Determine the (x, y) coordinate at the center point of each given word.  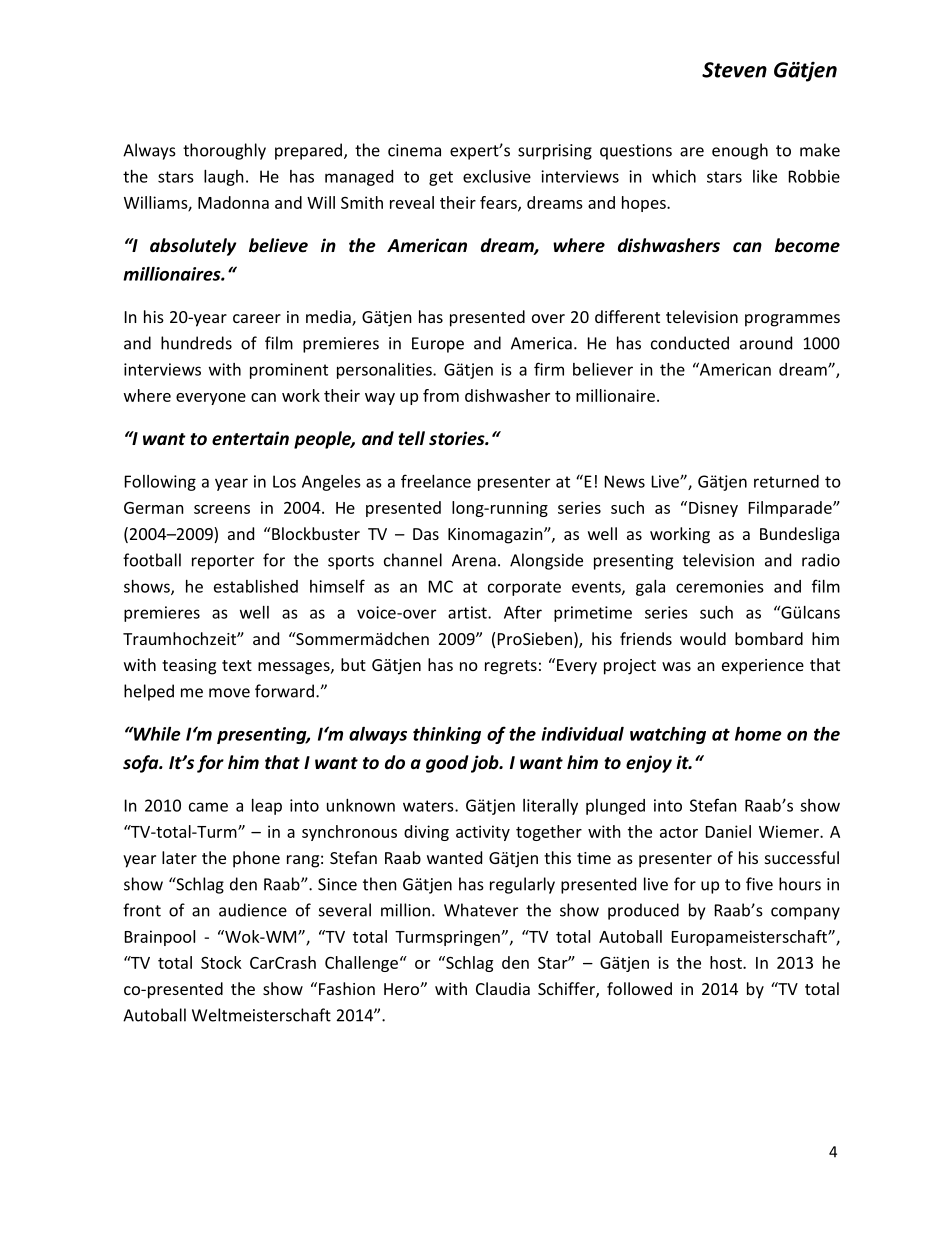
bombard (769, 638)
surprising (555, 152)
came (208, 807)
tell (411, 438)
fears (499, 203)
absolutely (193, 247)
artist (468, 612)
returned (786, 481)
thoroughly (224, 151)
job (486, 764)
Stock (221, 962)
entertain (250, 438)
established (256, 586)
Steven (734, 70)
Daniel (728, 831)
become (807, 245)
